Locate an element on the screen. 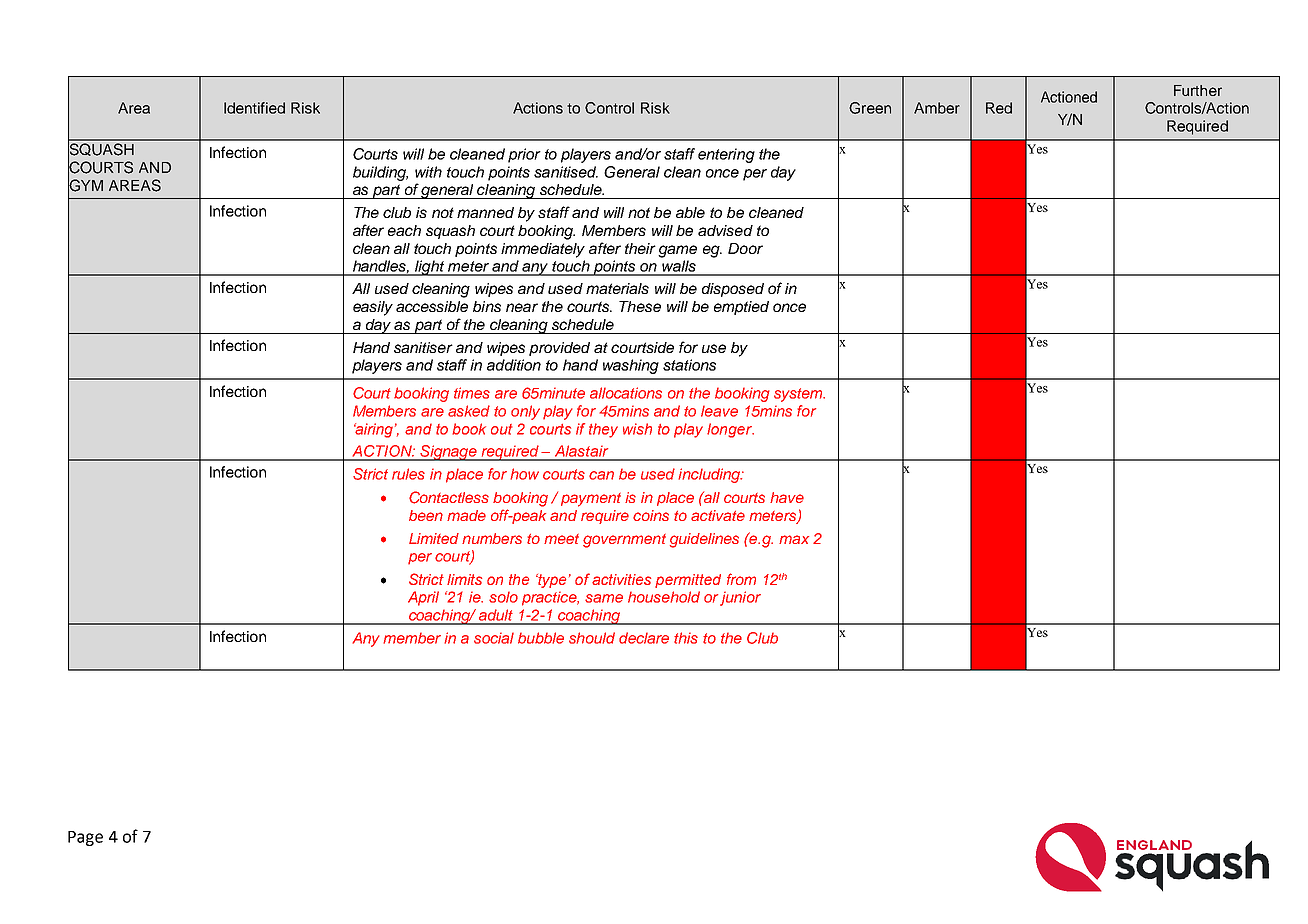 The width and height of the screenshot is (1308, 924). Amber is located at coordinates (937, 108).
